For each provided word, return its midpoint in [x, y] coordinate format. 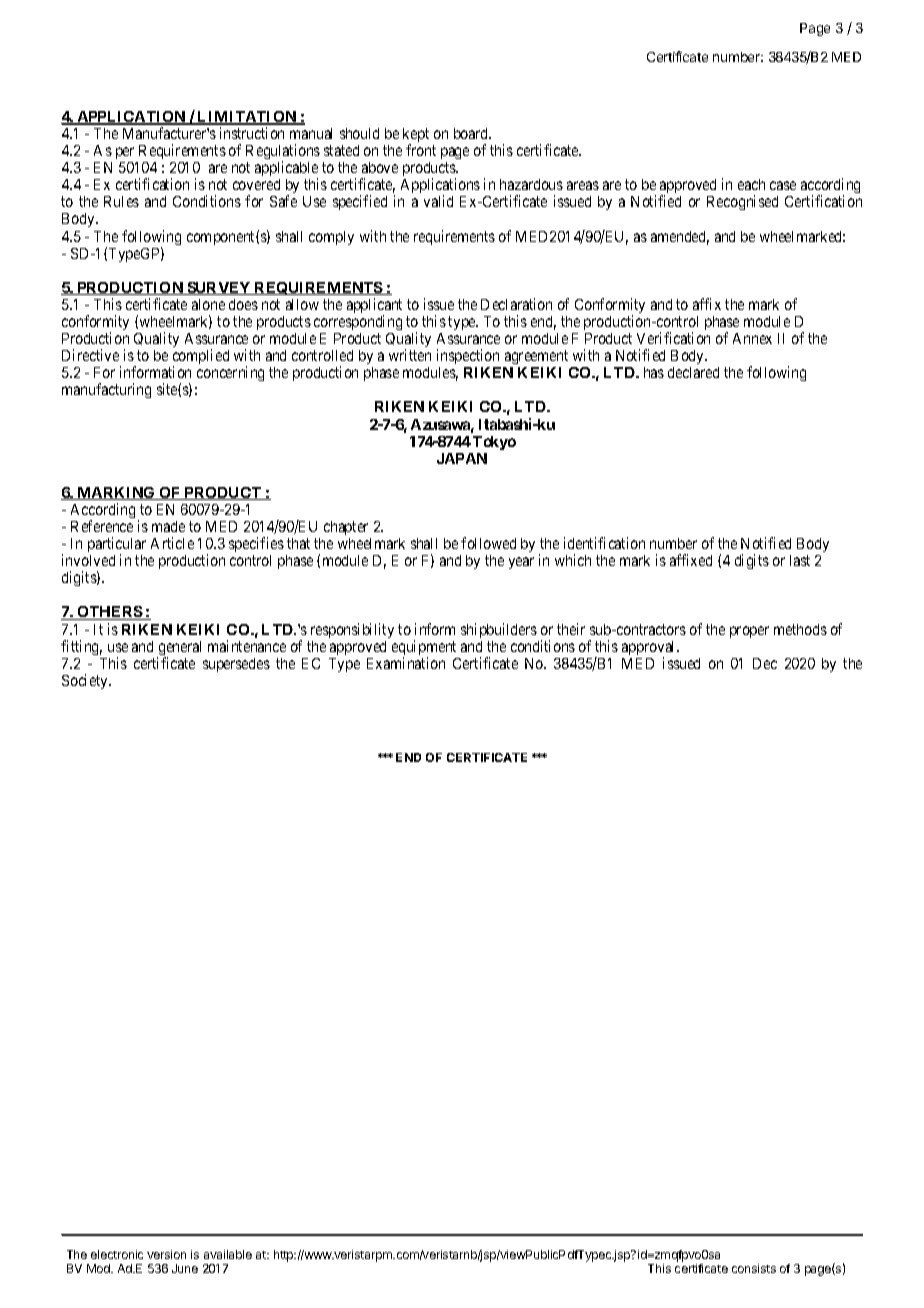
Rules [121, 201]
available [228, 1254]
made [168, 526]
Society [86, 681]
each [751, 184]
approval [650, 649]
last [800, 560]
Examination [406, 663]
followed [488, 543]
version [166, 1254]
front [421, 150]
